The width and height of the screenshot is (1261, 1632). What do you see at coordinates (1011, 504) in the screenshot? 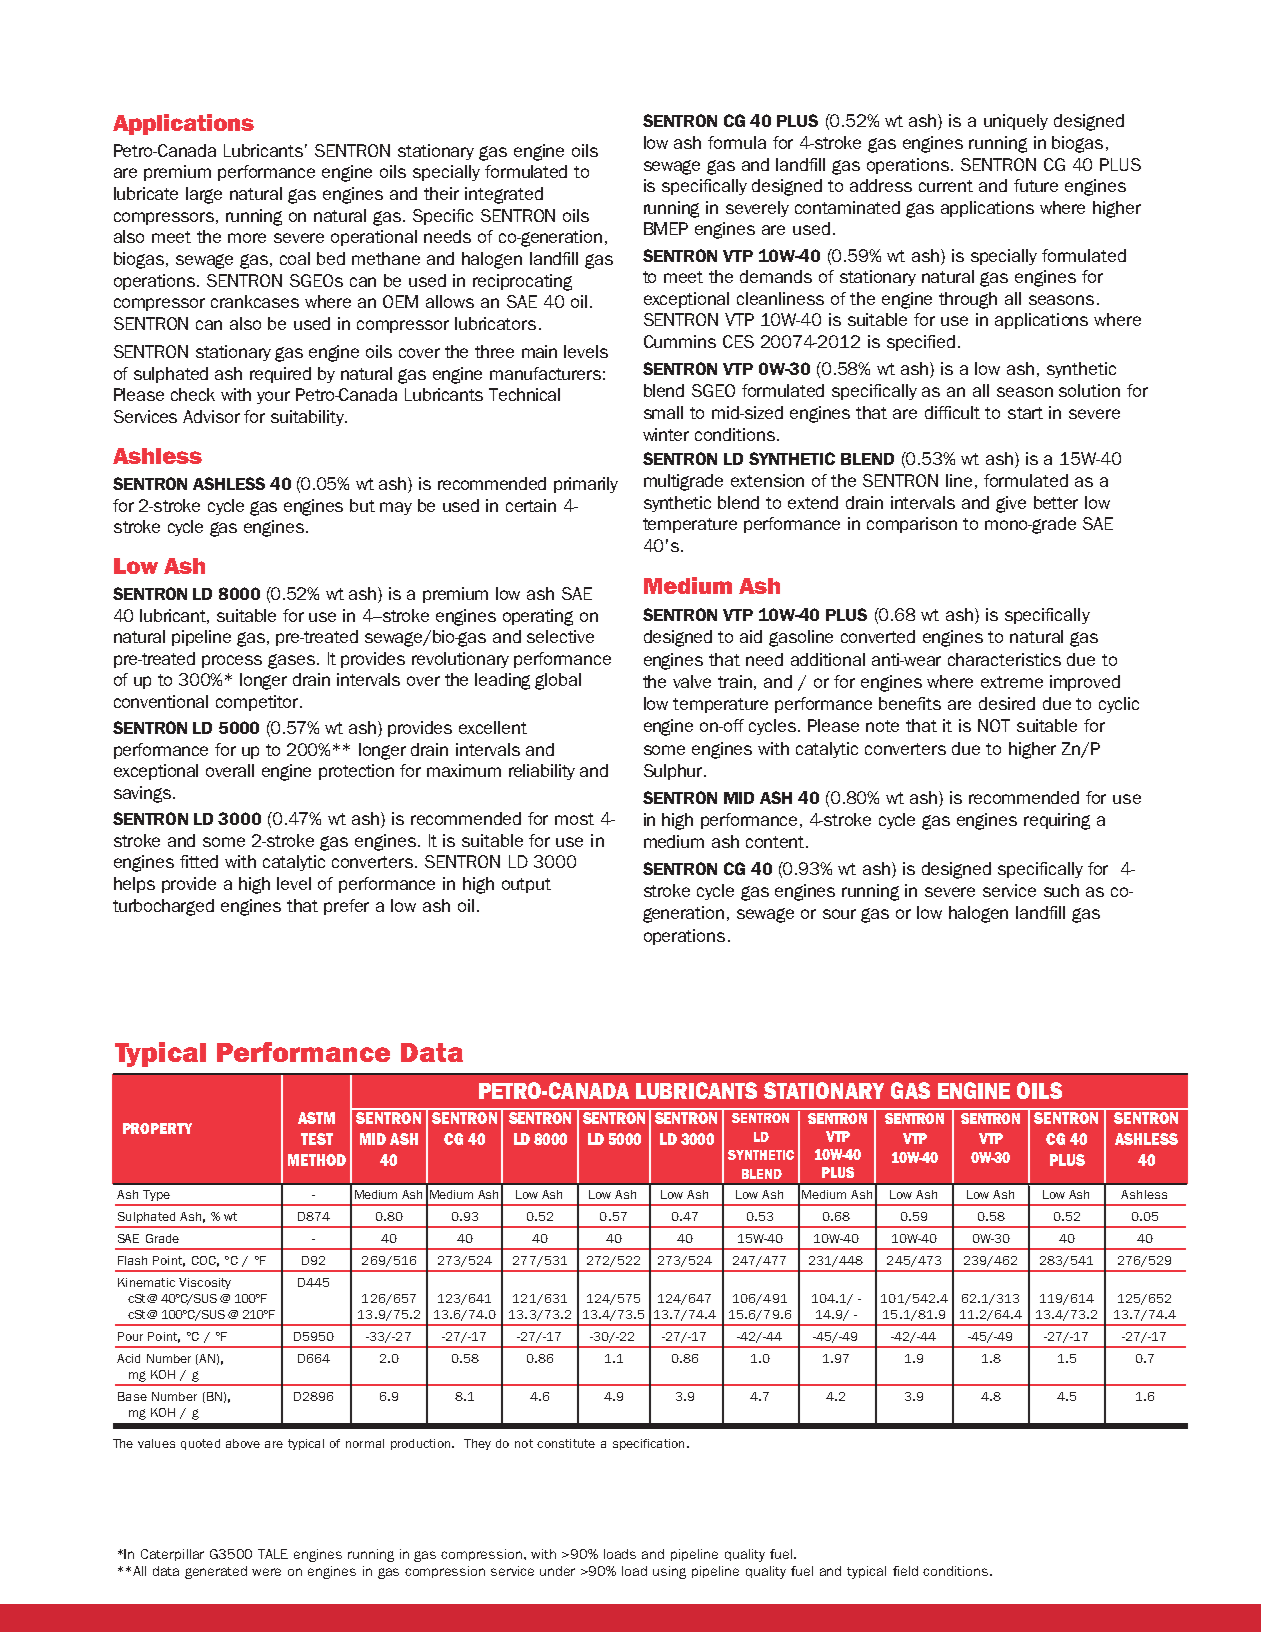
I see `give` at bounding box center [1011, 504].
